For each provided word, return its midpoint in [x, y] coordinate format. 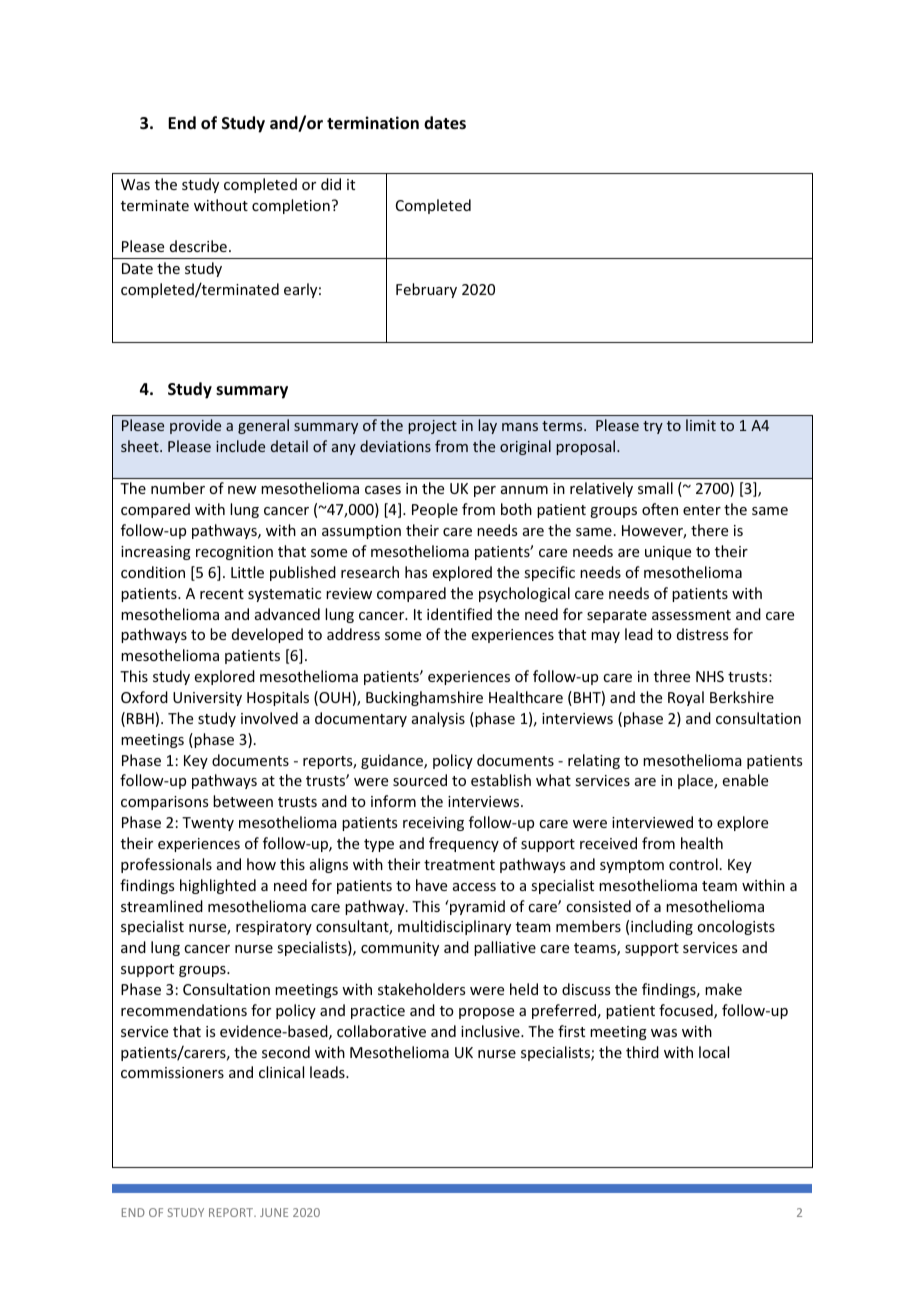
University [207, 699]
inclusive [491, 1031]
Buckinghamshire [424, 698]
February [426, 290]
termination [373, 123]
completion [291, 206]
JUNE [274, 1212]
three [672, 676]
